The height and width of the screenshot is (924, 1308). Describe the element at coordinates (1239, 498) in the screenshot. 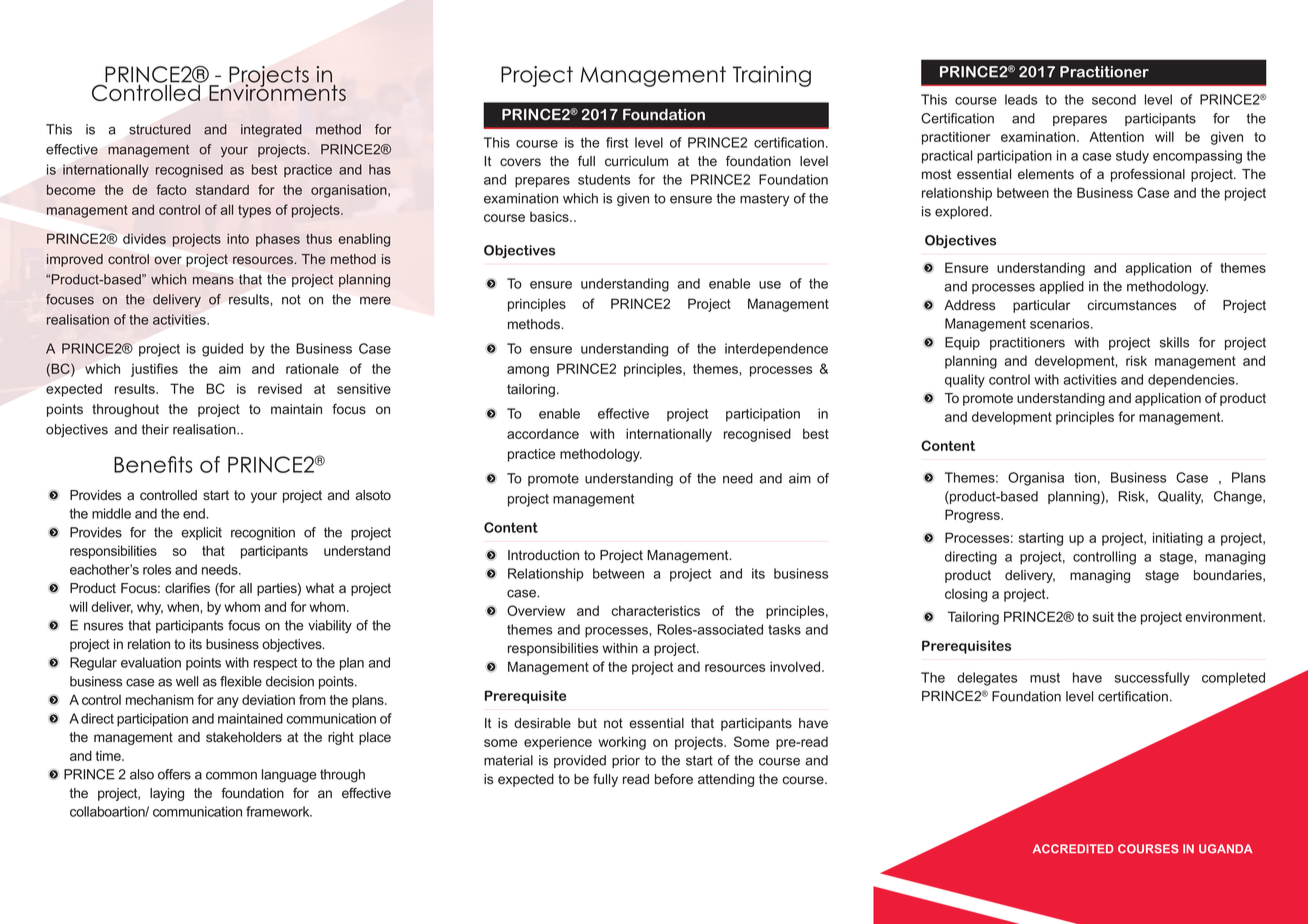

I see `Change` at that location.
